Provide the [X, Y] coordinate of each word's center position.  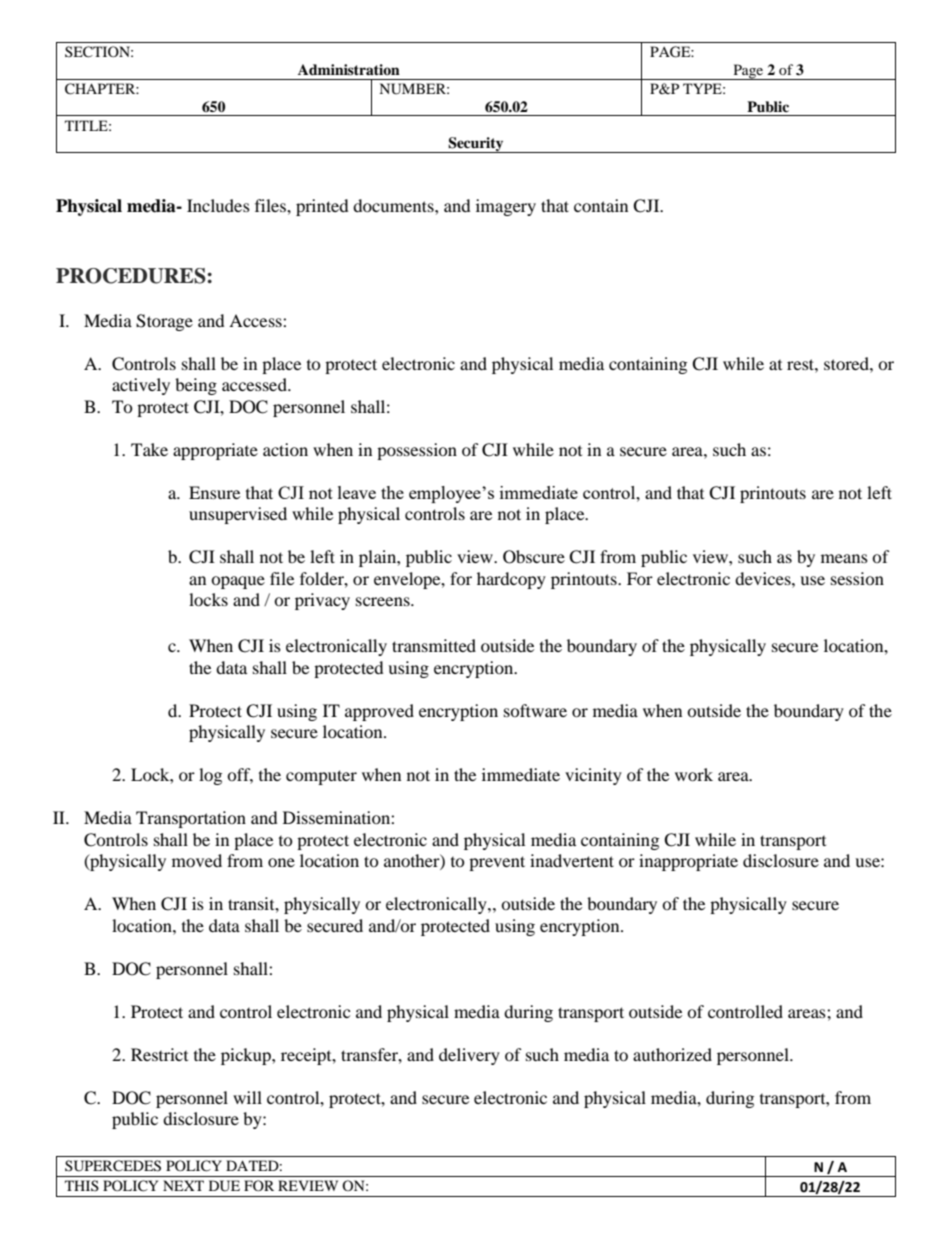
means [844, 558]
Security [476, 145]
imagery [506, 207]
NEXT [183, 1185]
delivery [469, 1056]
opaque [238, 582]
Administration [349, 69]
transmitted [434, 645]
